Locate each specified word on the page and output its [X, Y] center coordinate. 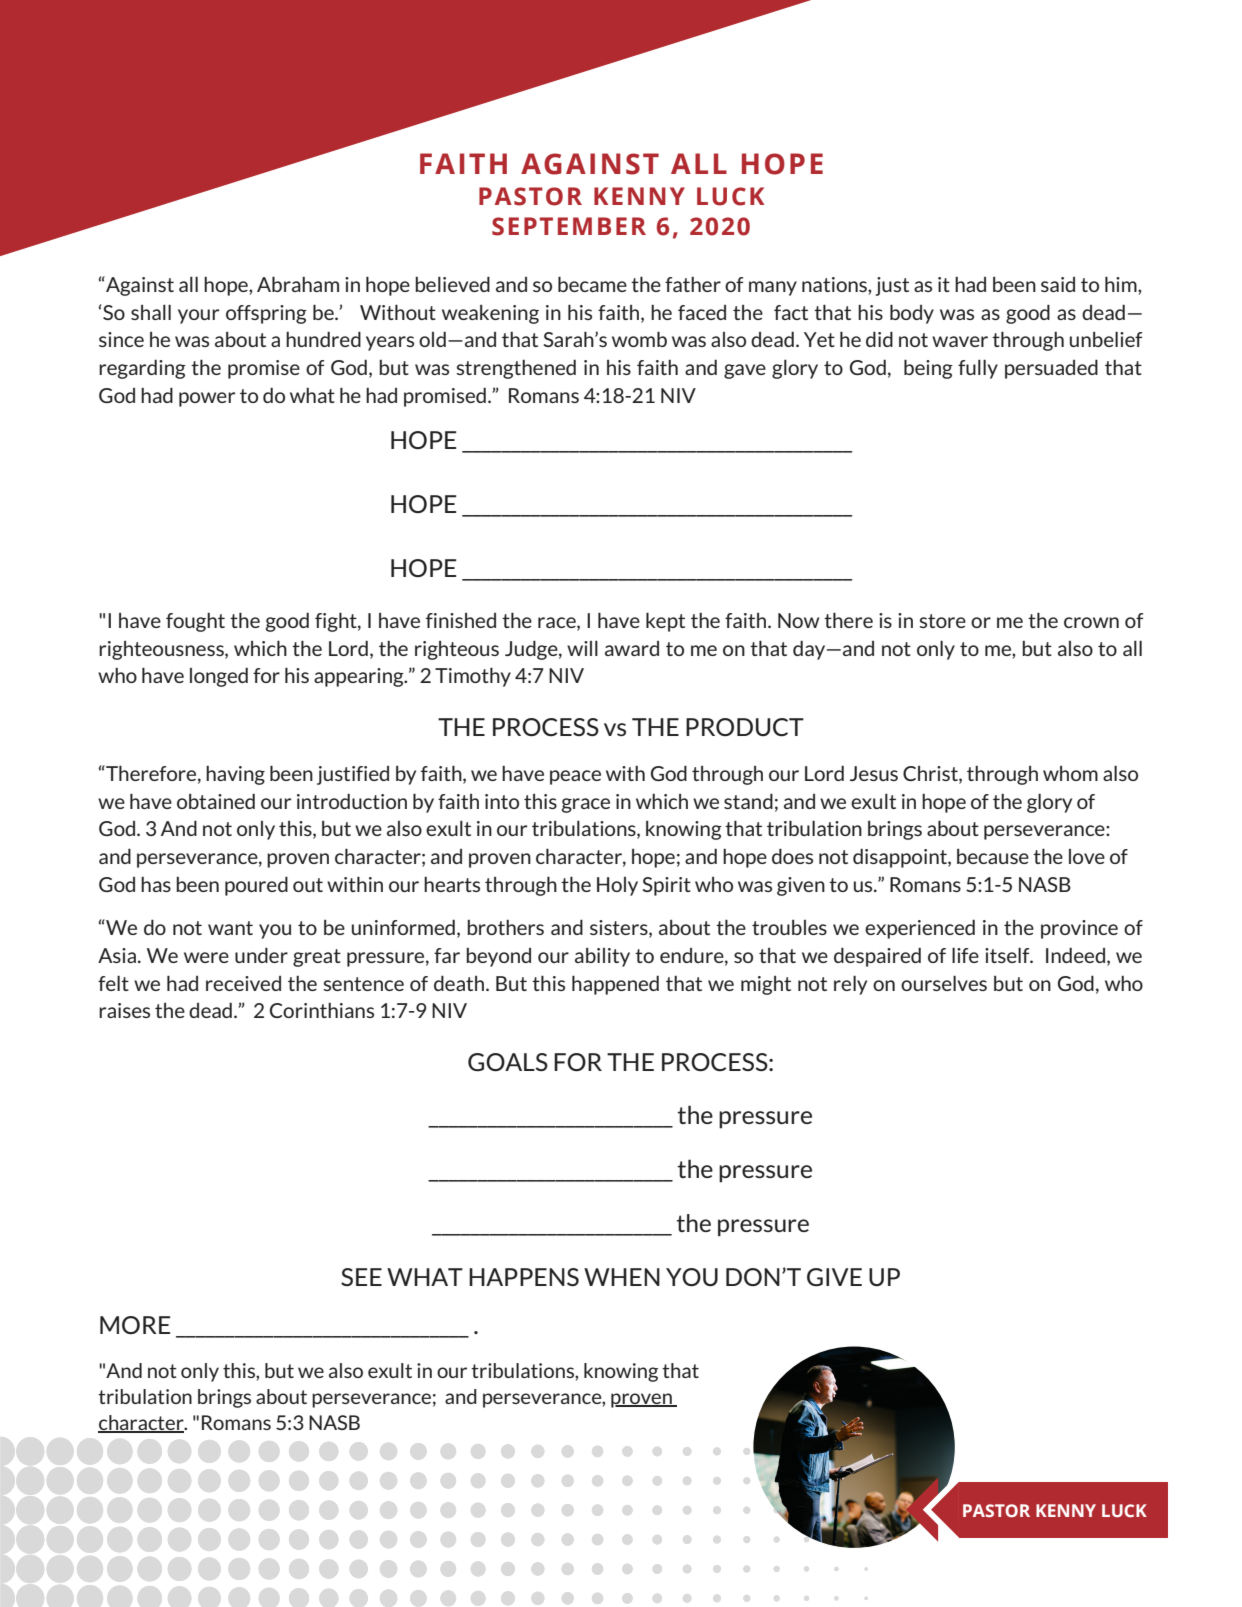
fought [195, 622]
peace [575, 777]
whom [1070, 773]
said [1058, 284]
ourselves [944, 983]
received [243, 983]
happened [615, 985]
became [592, 284]
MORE [135, 1325]
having [235, 775]
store [942, 621]
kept [665, 622]
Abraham [298, 284]
